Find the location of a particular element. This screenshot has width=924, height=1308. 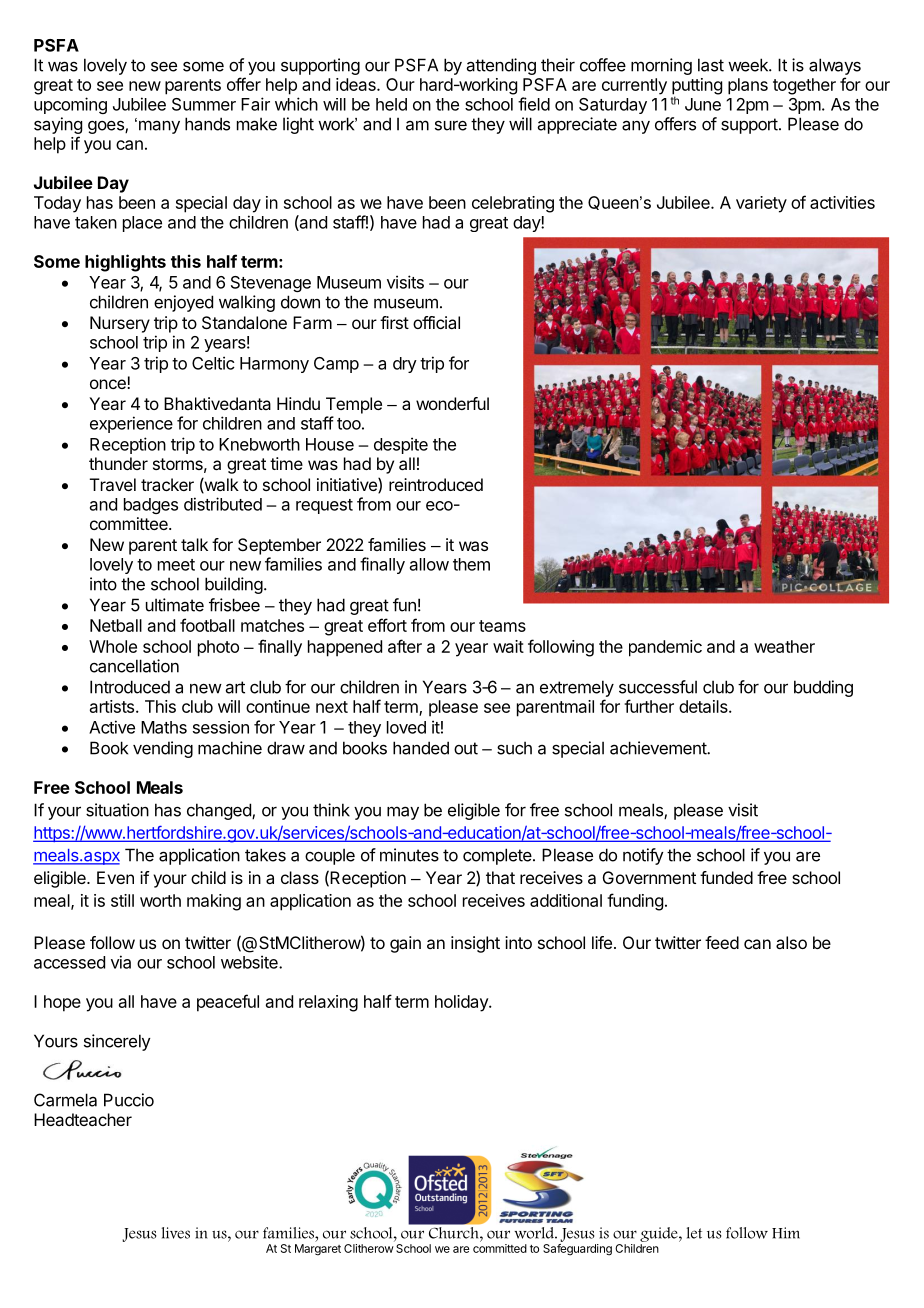

Summer is located at coordinates (204, 104).
